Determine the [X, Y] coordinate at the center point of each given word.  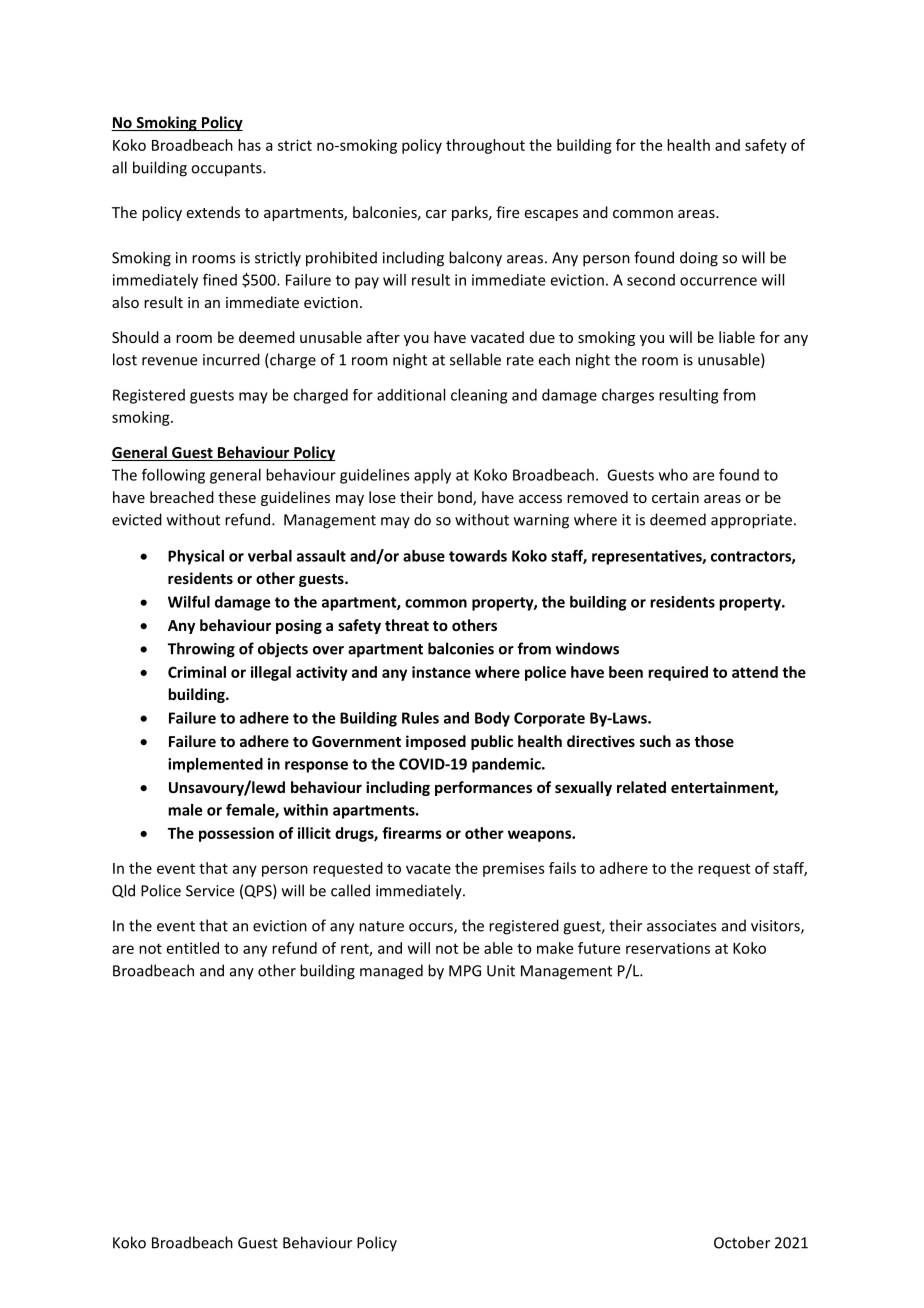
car [436, 214]
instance [441, 672]
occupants [227, 170]
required [678, 673]
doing [699, 259]
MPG [465, 971]
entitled [193, 948]
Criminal [197, 672]
